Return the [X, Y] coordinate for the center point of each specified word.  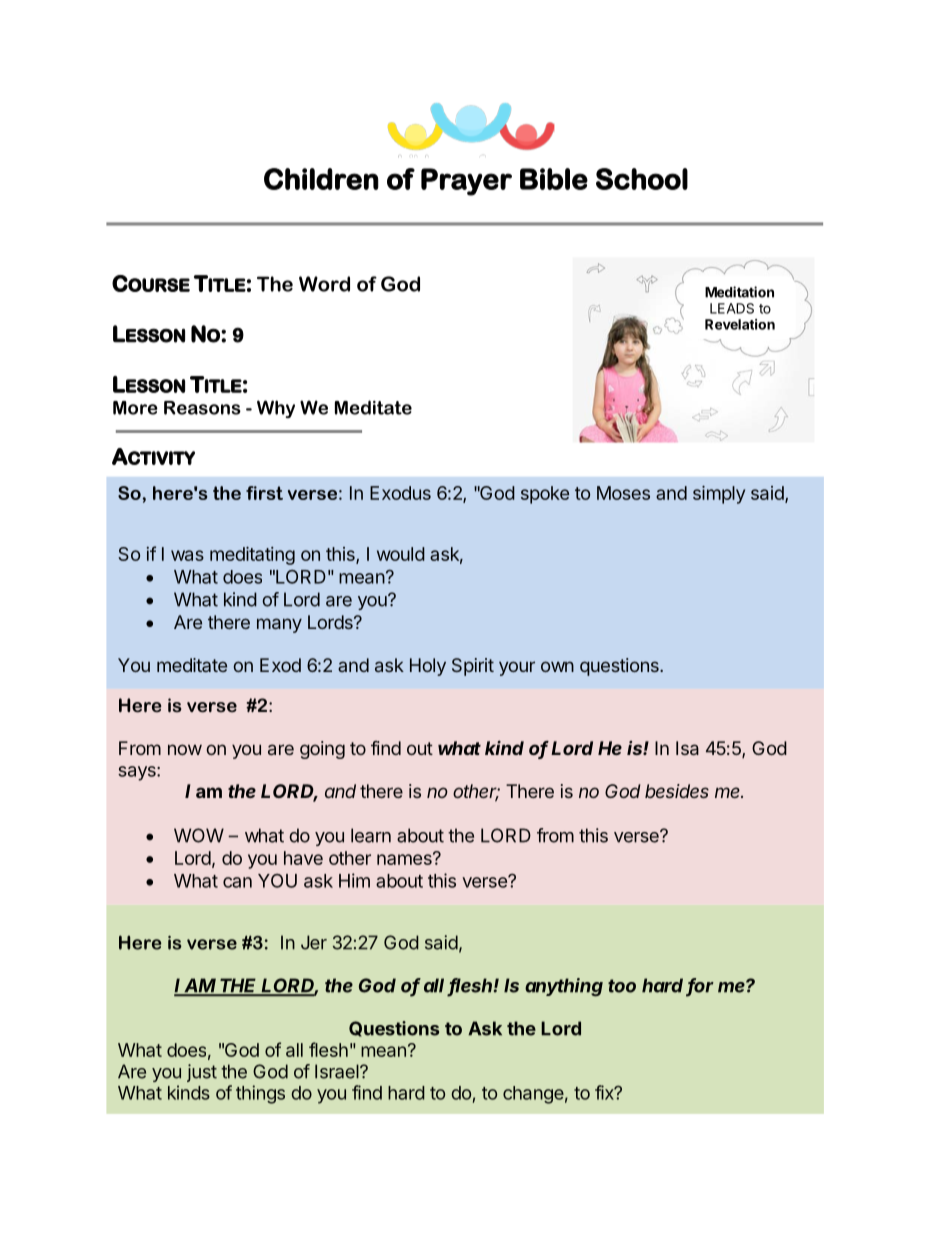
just [202, 1073]
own [557, 666]
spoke [545, 495]
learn [371, 835]
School [642, 179]
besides [677, 791]
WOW [199, 835]
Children [321, 179]
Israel [338, 1071]
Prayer [466, 182]
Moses [623, 493]
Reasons [202, 408]
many [279, 625]
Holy [428, 667]
